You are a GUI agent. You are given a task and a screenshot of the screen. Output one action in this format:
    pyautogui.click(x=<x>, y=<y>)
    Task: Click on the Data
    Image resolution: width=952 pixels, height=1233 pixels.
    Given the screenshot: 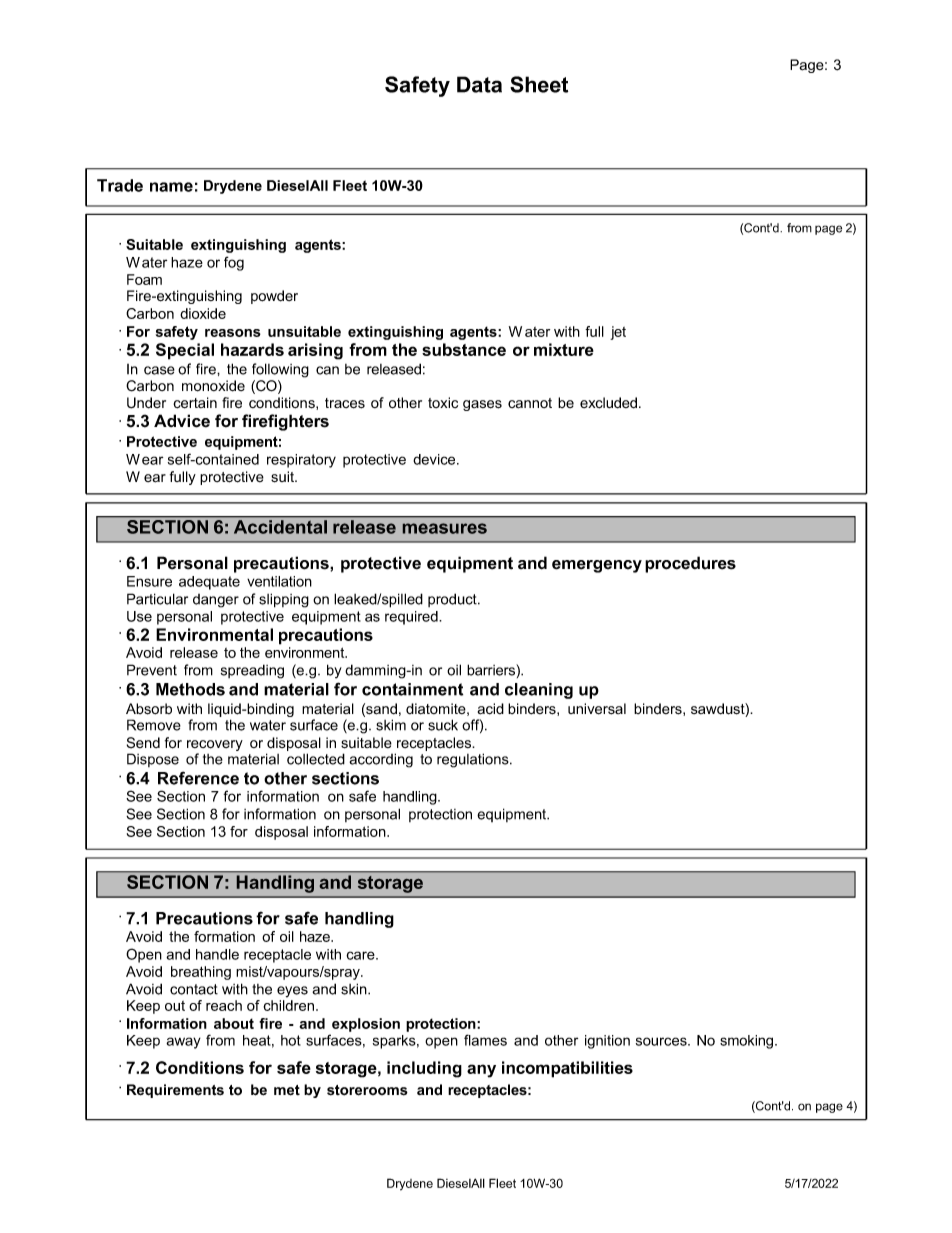 What is the action you would take?
    pyautogui.click(x=479, y=84)
